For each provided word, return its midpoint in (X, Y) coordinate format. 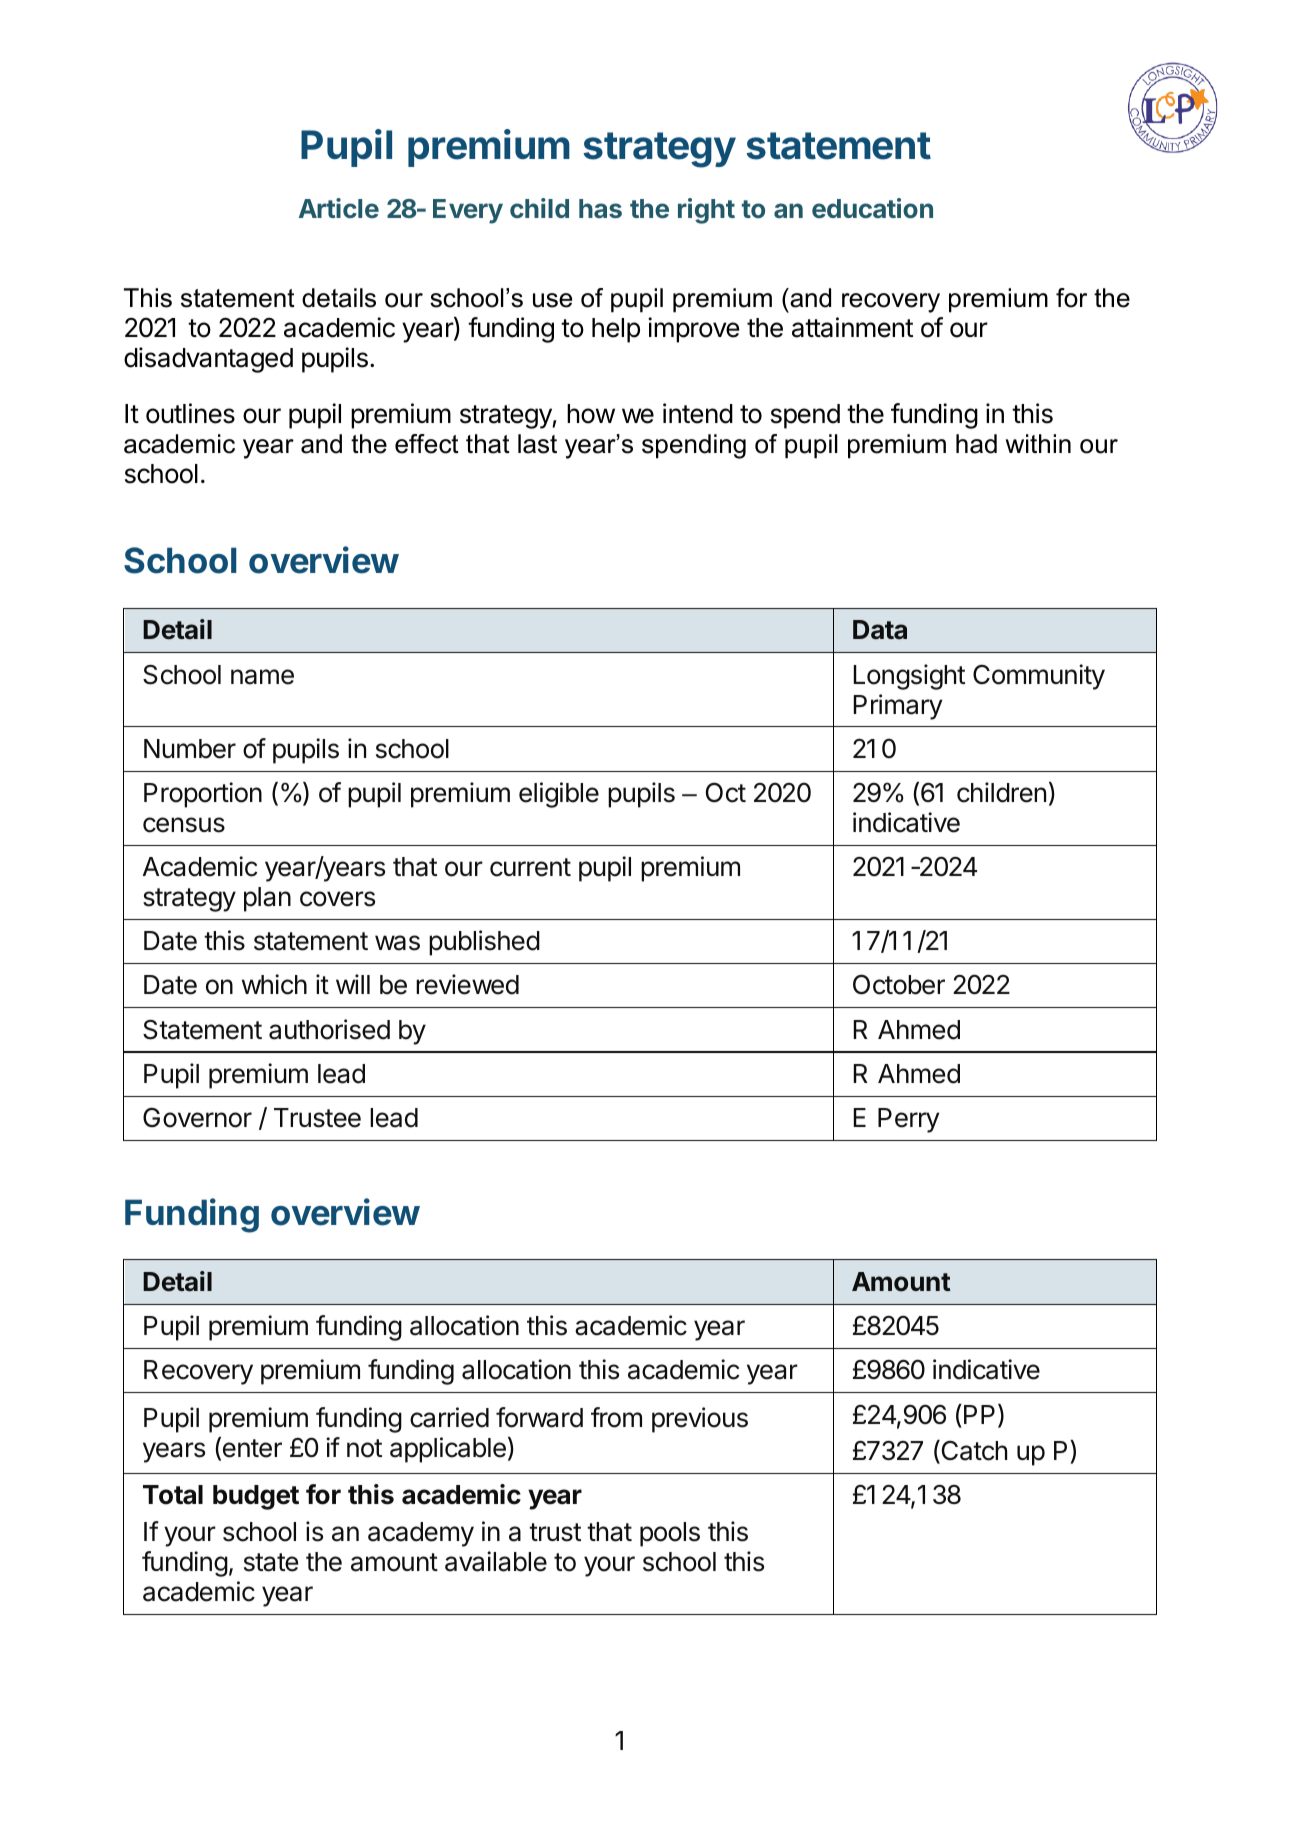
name (262, 677)
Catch (973, 1452)
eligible (559, 795)
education (872, 208)
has (600, 208)
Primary (898, 707)
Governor (197, 1117)
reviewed (467, 984)
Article (339, 208)
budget (256, 1497)
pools (670, 1534)
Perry (908, 1120)
